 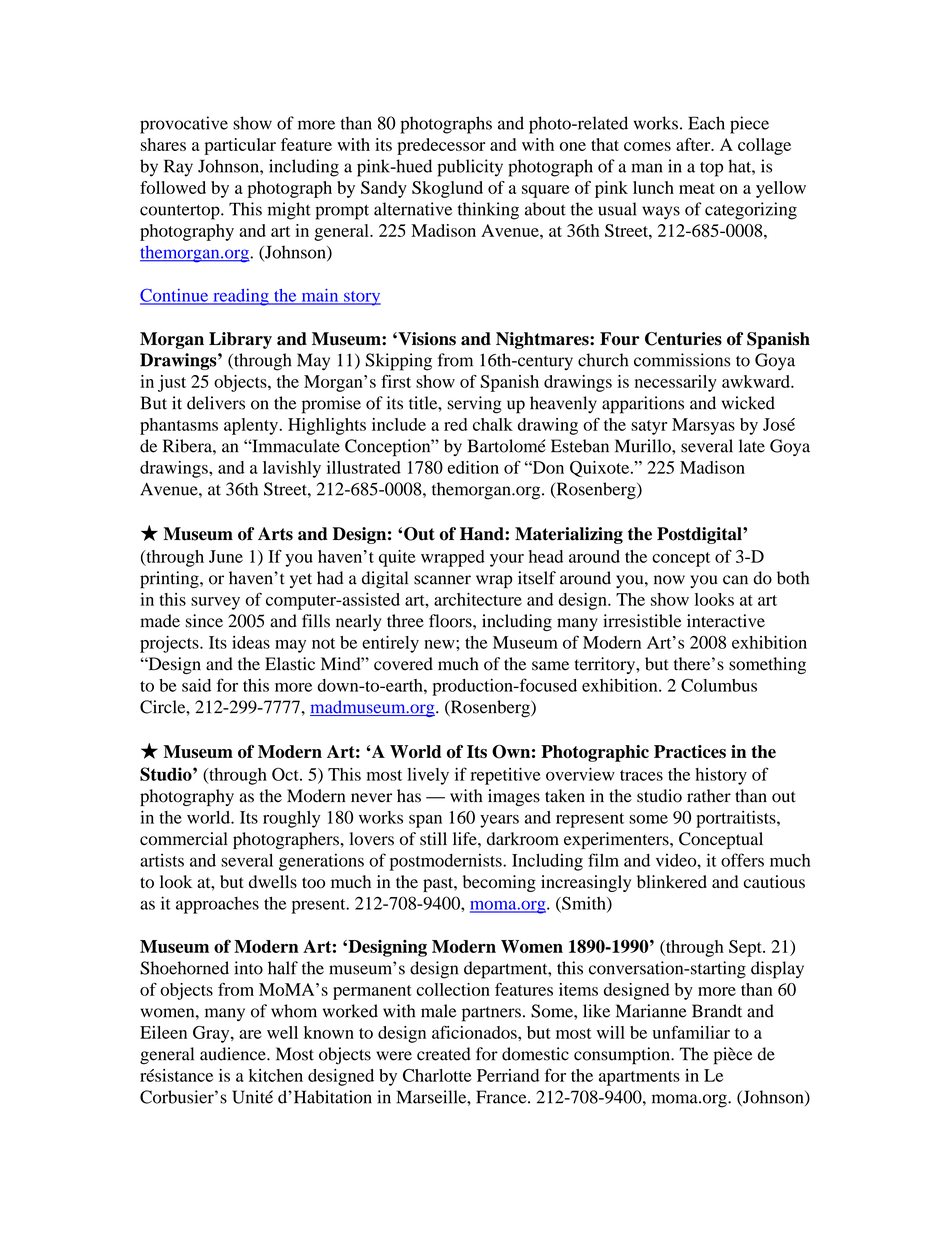 I want to click on architecture, so click(x=478, y=599).
